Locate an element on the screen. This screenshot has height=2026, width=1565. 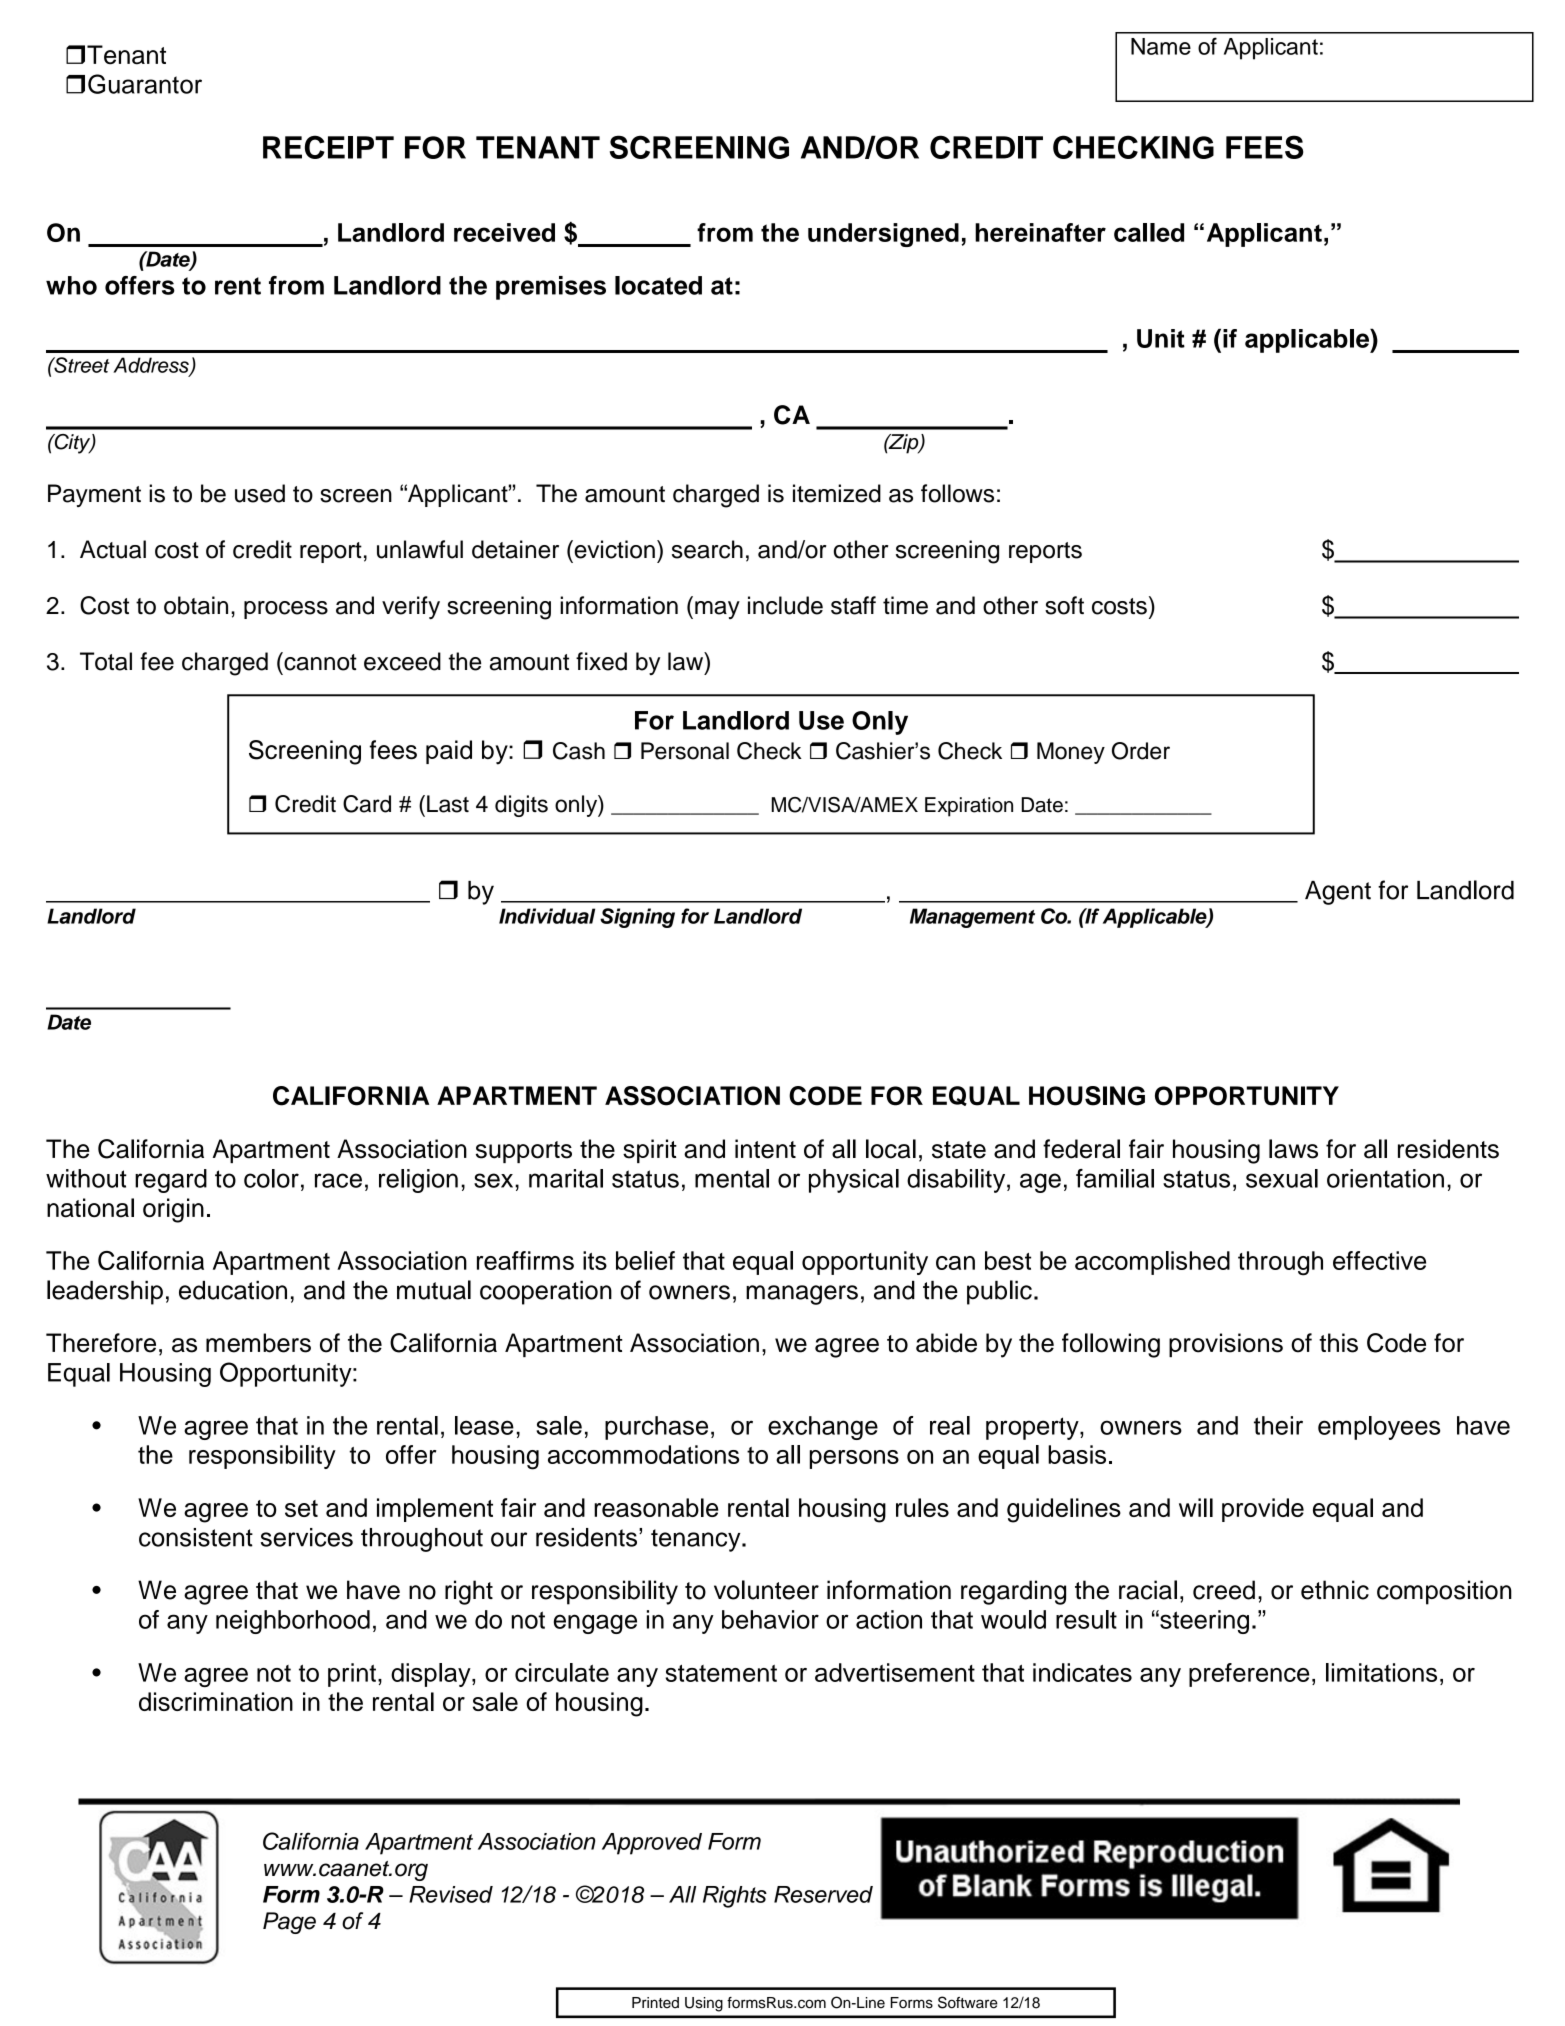
cannot is located at coordinates (319, 661).
